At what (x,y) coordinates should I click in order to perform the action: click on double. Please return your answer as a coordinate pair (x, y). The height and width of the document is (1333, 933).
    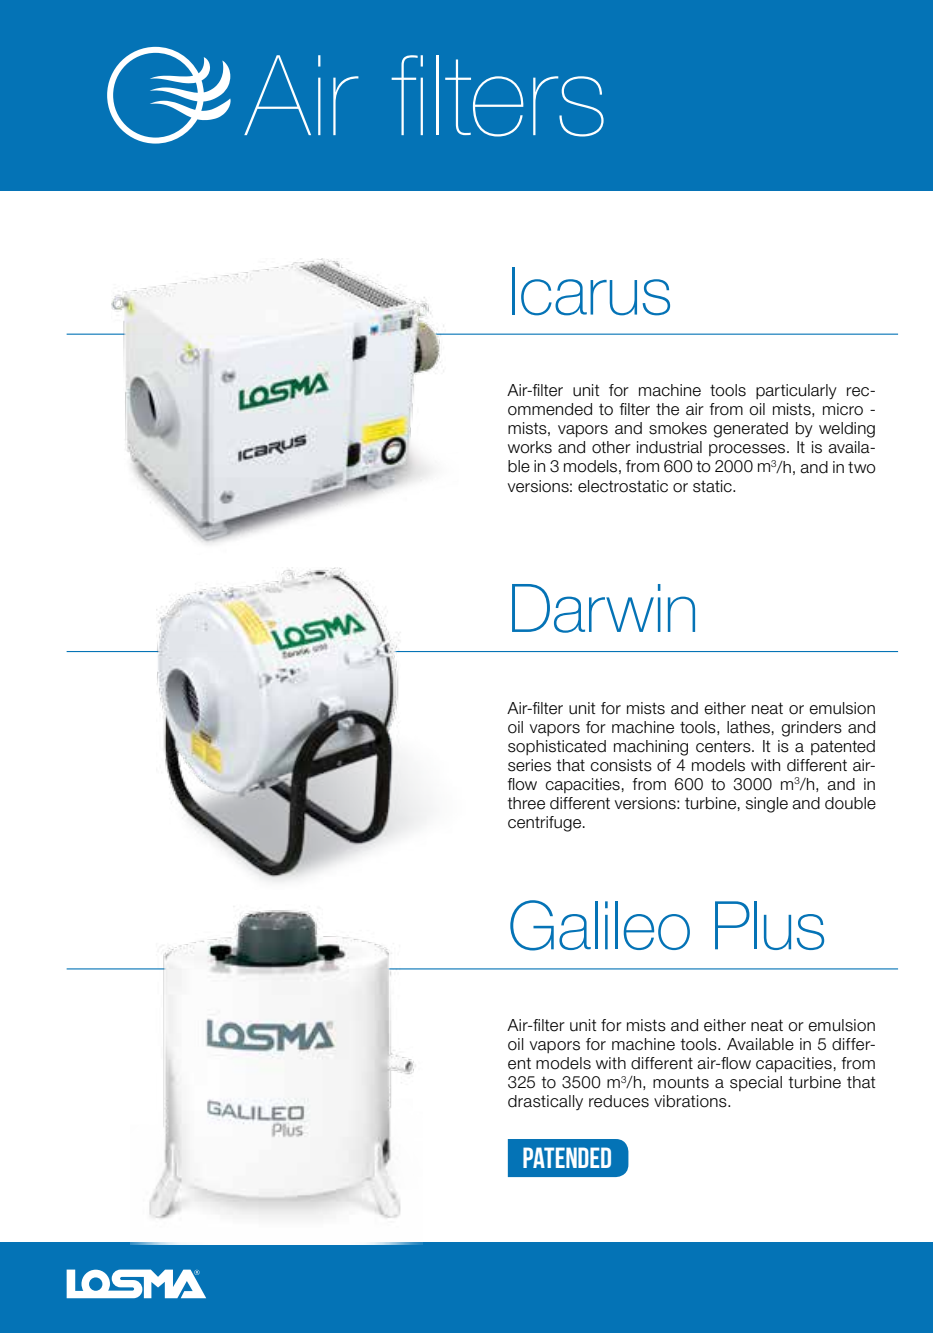
    Looking at the image, I should click on (850, 803).
